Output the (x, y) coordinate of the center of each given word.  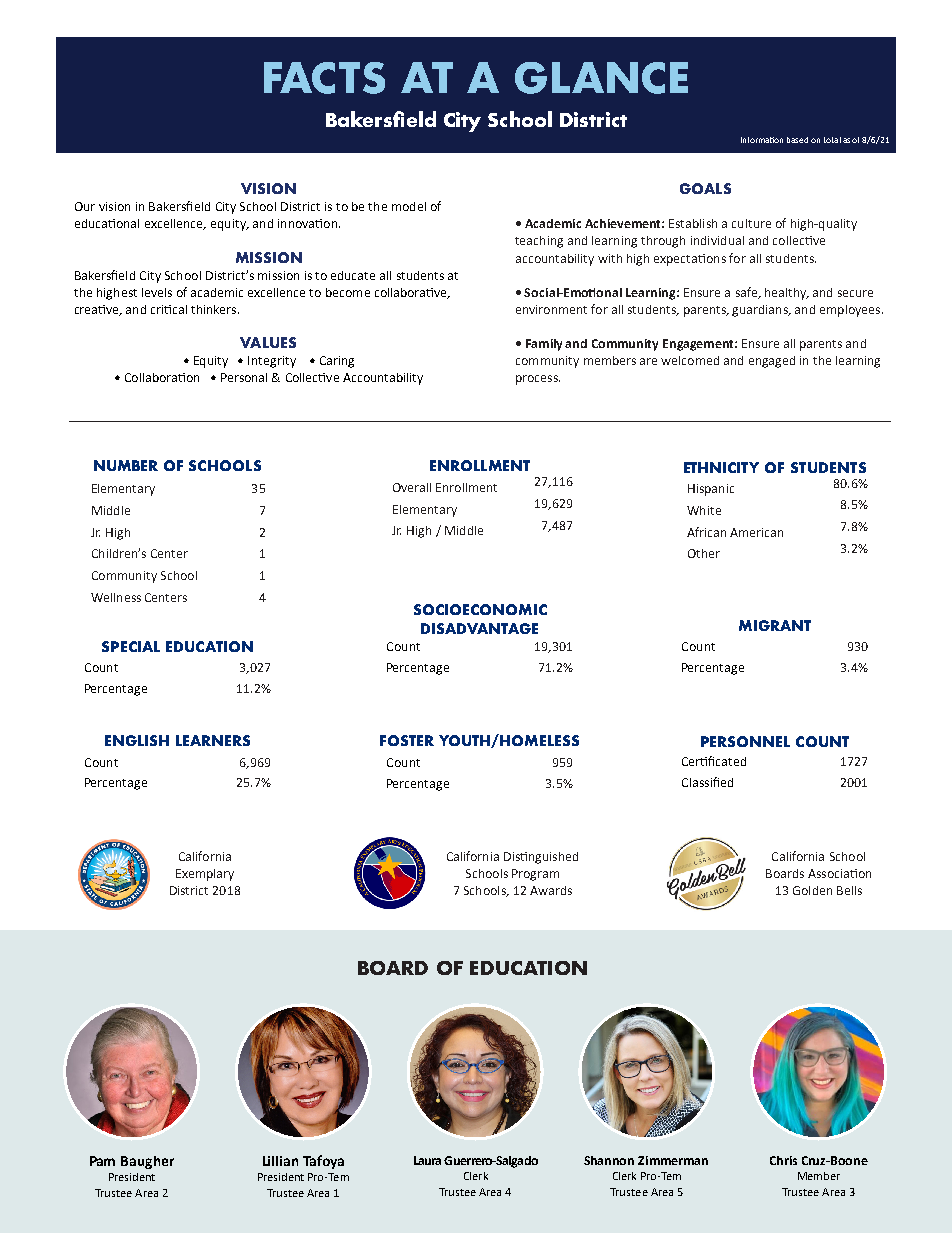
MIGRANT (775, 625)
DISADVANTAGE (479, 628)
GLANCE (601, 78)
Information (762, 140)
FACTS (324, 78)
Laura (427, 1160)
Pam (102, 1161)
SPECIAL (131, 646)
